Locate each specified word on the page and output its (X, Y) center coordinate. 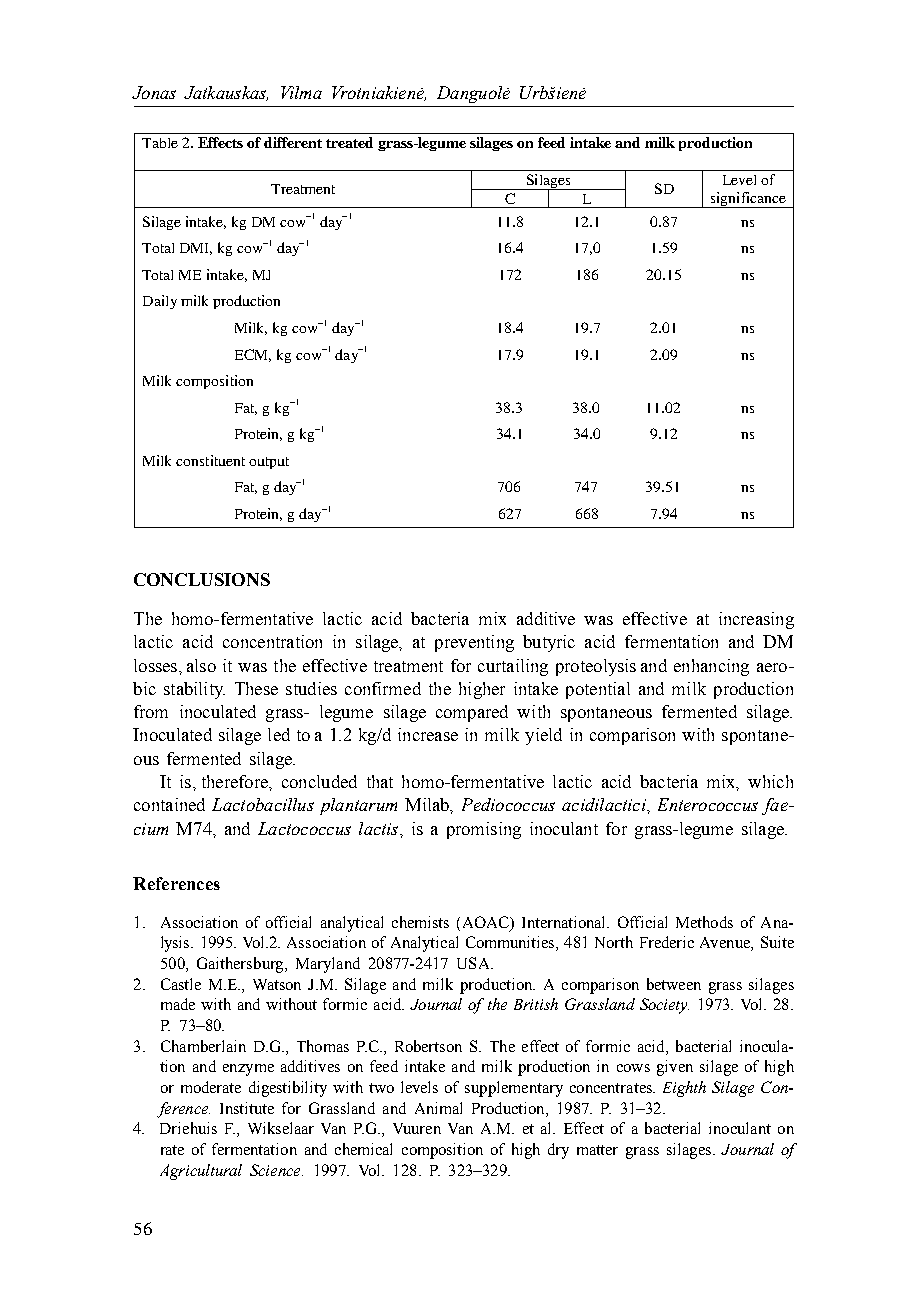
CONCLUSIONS (202, 579)
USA (474, 963)
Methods (704, 922)
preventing (474, 643)
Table (160, 143)
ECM (253, 355)
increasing (756, 620)
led (279, 734)
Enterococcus (708, 804)
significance (748, 200)
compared (472, 713)
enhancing (711, 667)
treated (349, 142)
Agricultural (201, 1172)
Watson (277, 984)
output (269, 463)
